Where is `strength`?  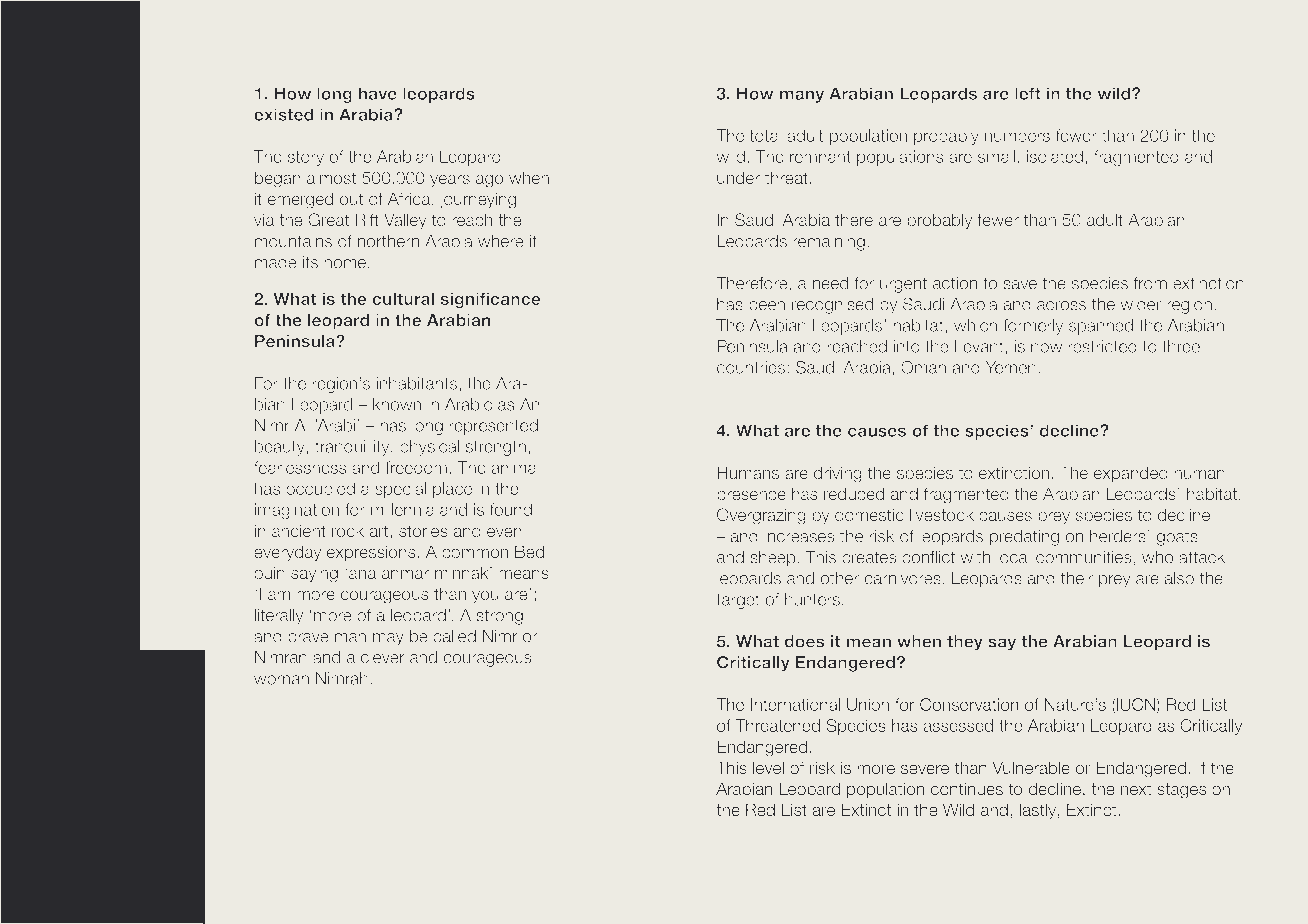 strength is located at coordinates (496, 448).
